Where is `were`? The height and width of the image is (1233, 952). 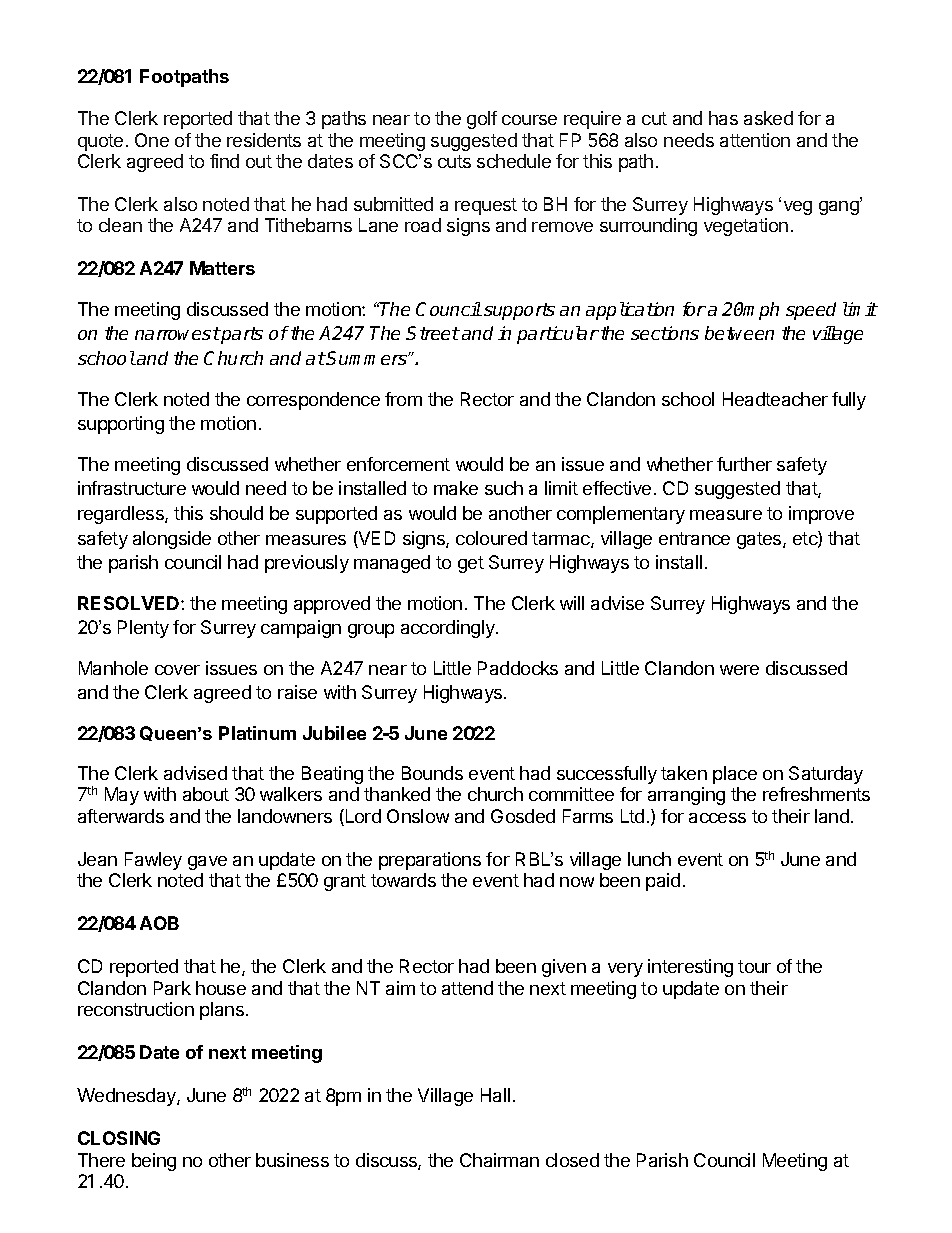 were is located at coordinates (739, 670).
